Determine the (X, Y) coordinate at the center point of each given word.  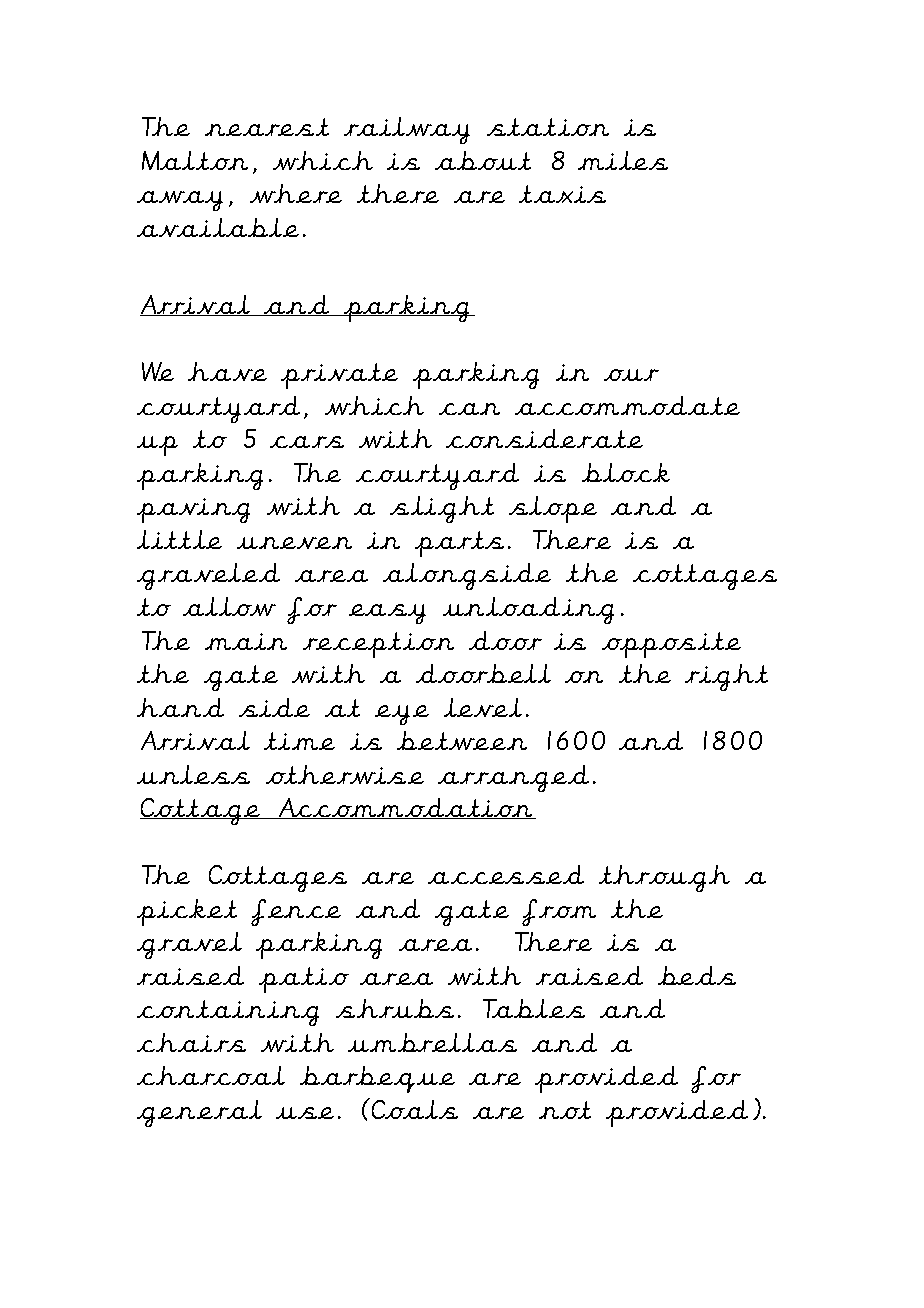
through (664, 878)
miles (623, 160)
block (626, 472)
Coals (413, 1108)
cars (307, 442)
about (483, 160)
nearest (267, 127)
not (565, 1110)
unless (193, 774)
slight (442, 509)
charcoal (211, 1075)
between (462, 740)
